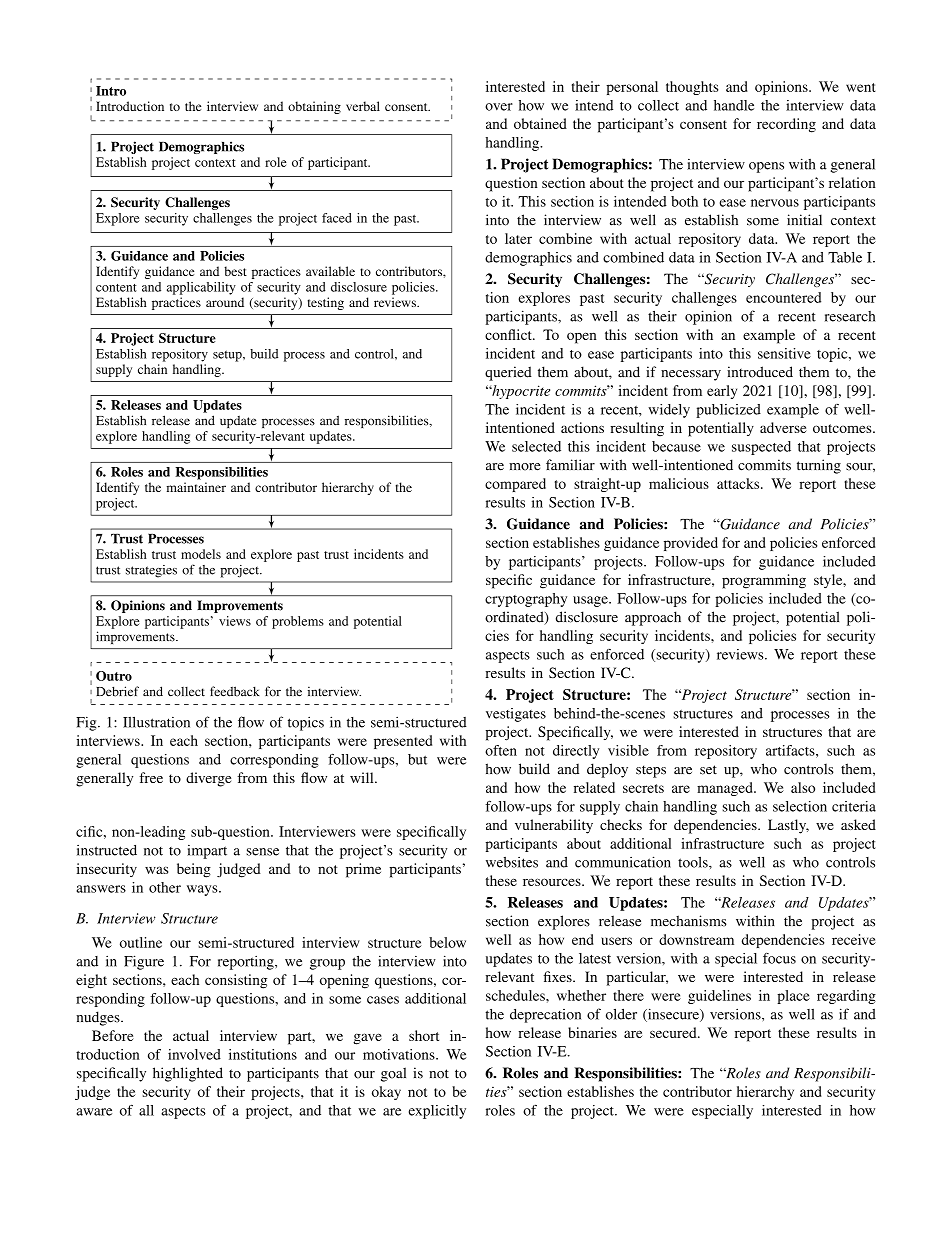  What do you see at coordinates (499, 107) in the screenshot?
I see `over` at bounding box center [499, 107].
